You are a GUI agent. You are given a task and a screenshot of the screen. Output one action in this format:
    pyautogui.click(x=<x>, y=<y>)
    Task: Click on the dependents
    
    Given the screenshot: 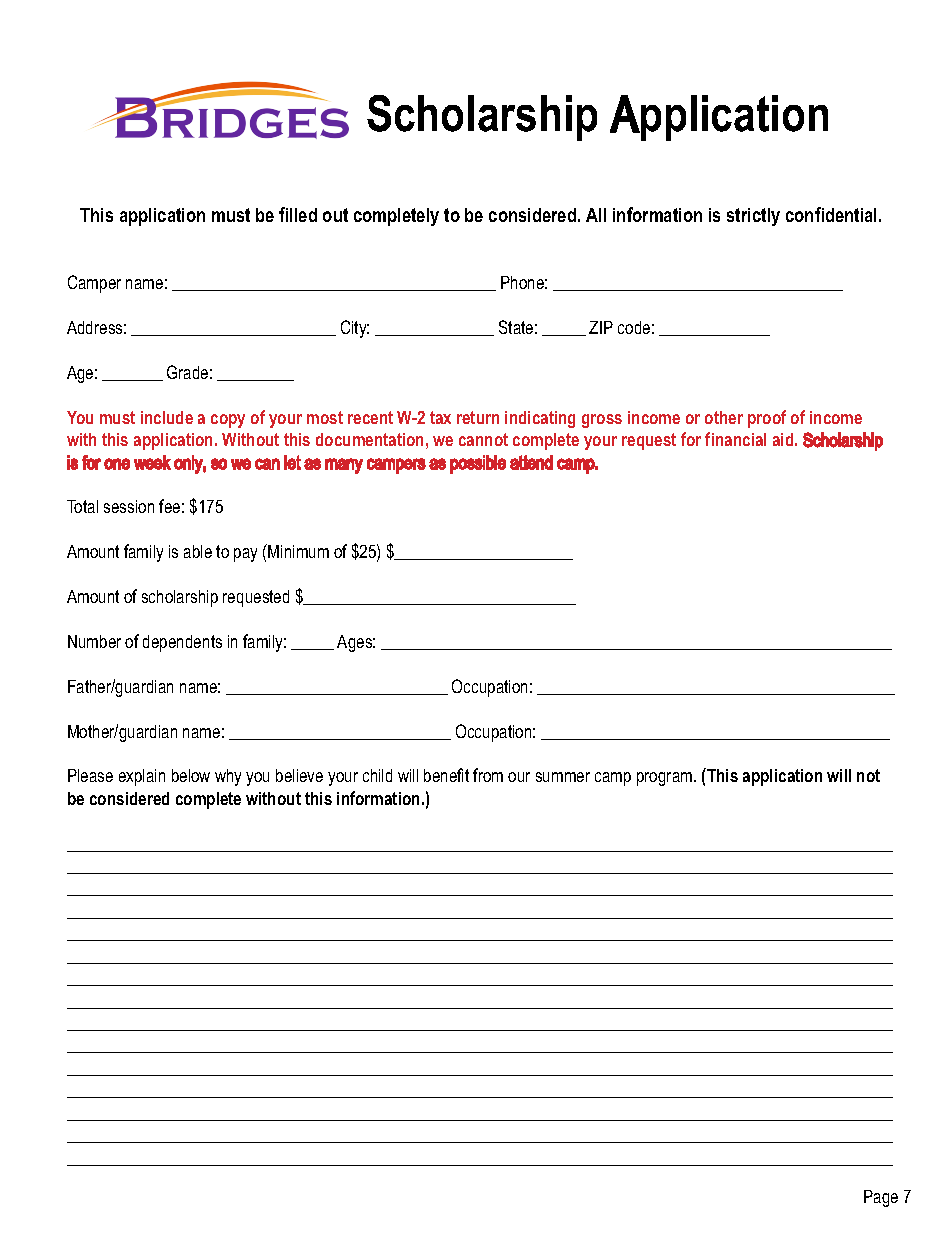 What is the action you would take?
    pyautogui.click(x=182, y=643)
